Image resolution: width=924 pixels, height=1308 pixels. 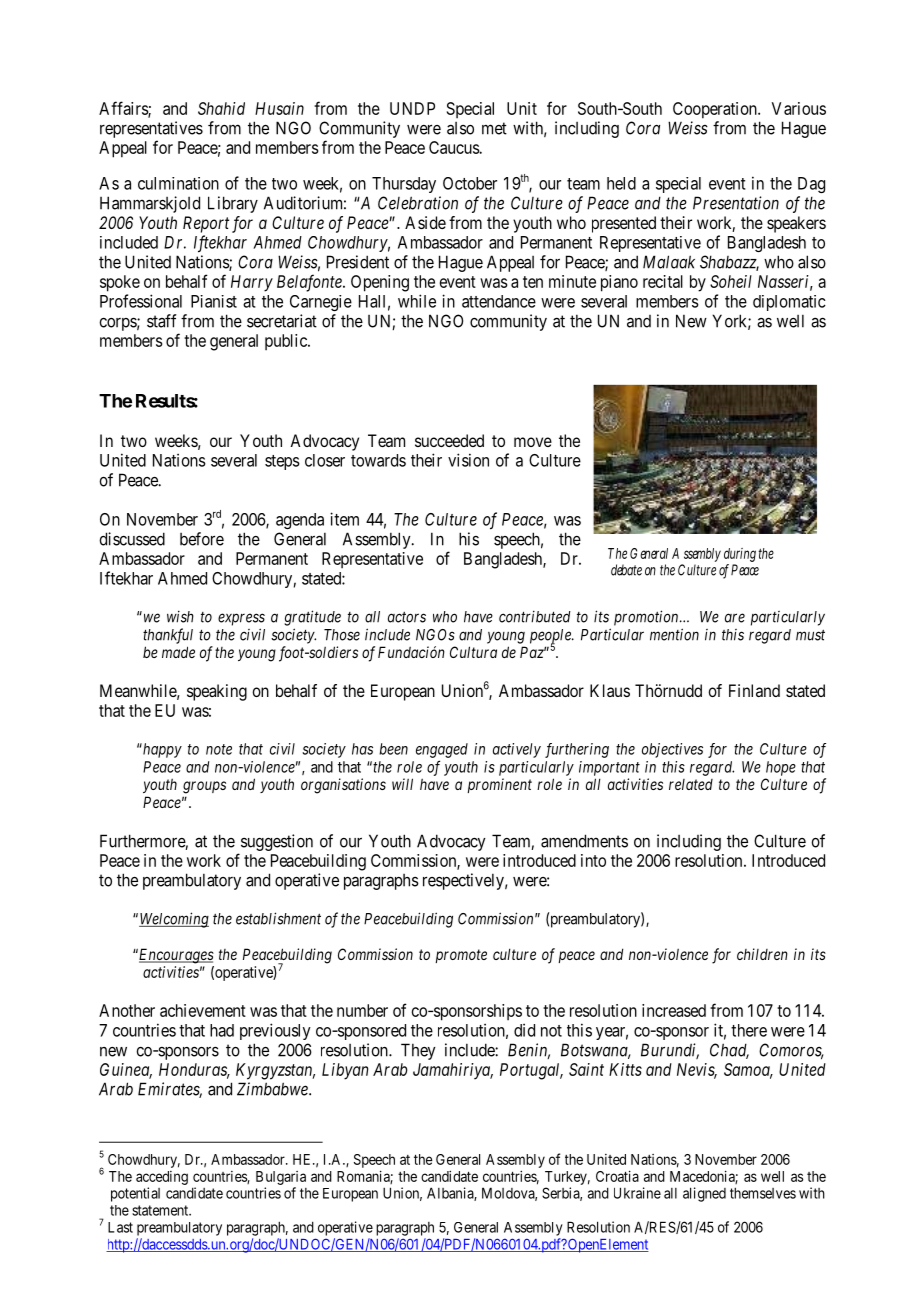 What do you see at coordinates (716, 110) in the document?
I see `Cooperation` at bounding box center [716, 110].
